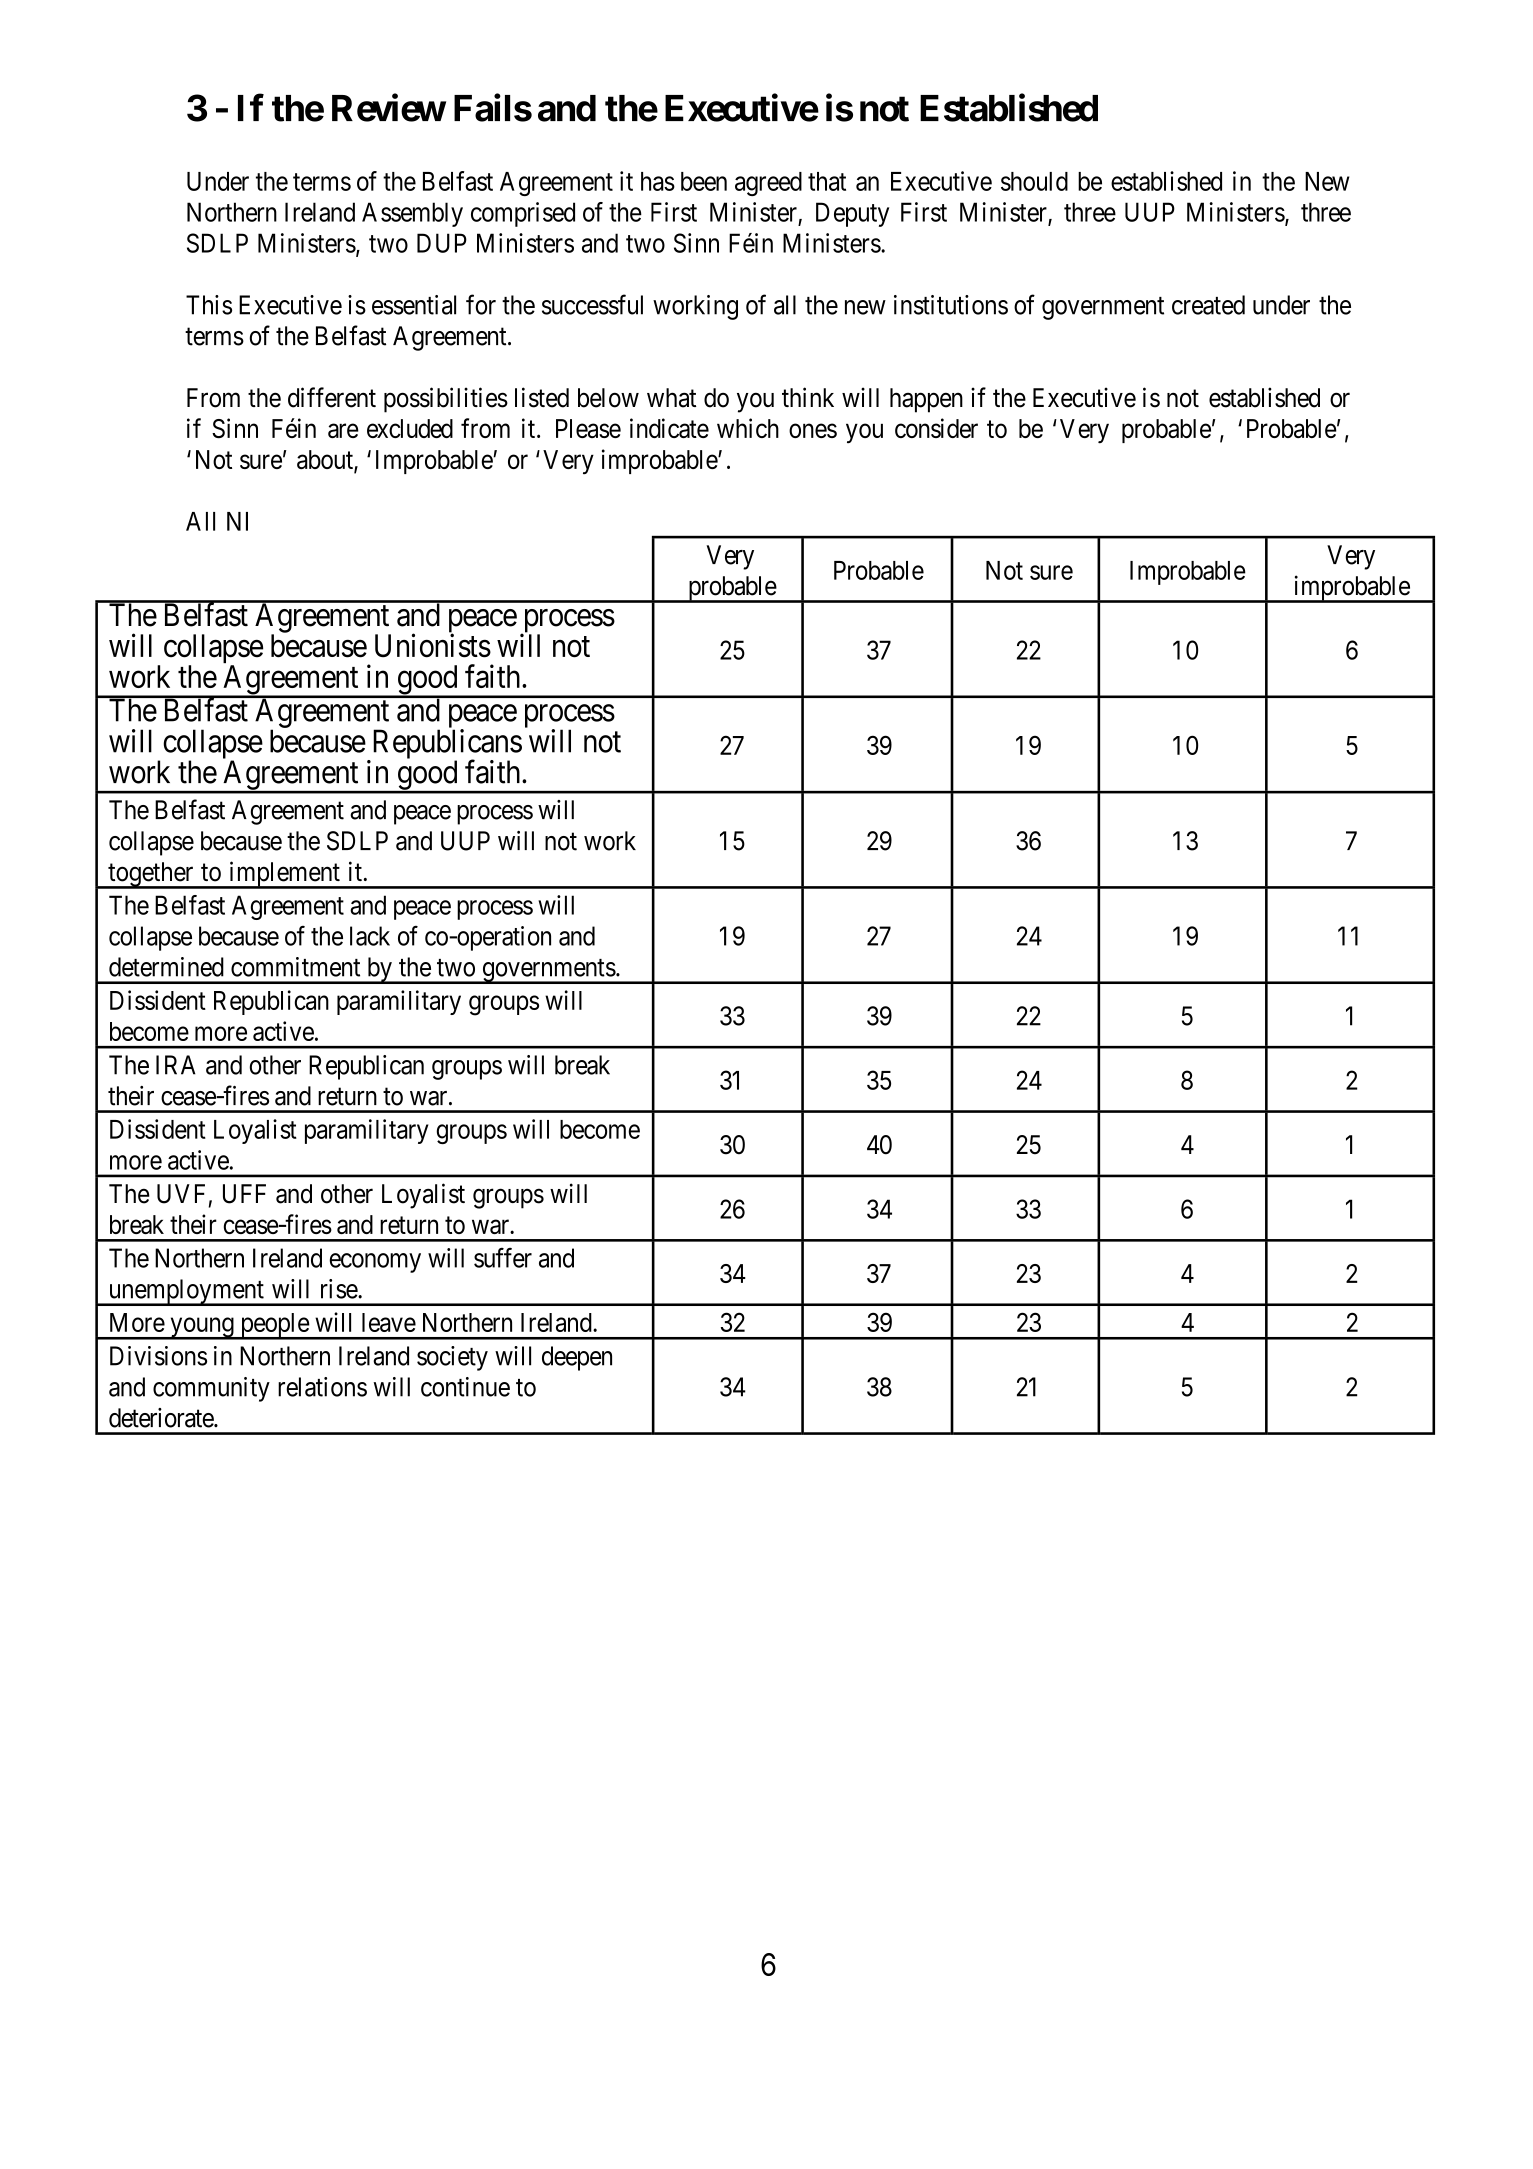 Image resolution: width=1533 pixels, height=2169 pixels. What do you see at coordinates (412, 214) in the screenshot?
I see `Assembly` at bounding box center [412, 214].
